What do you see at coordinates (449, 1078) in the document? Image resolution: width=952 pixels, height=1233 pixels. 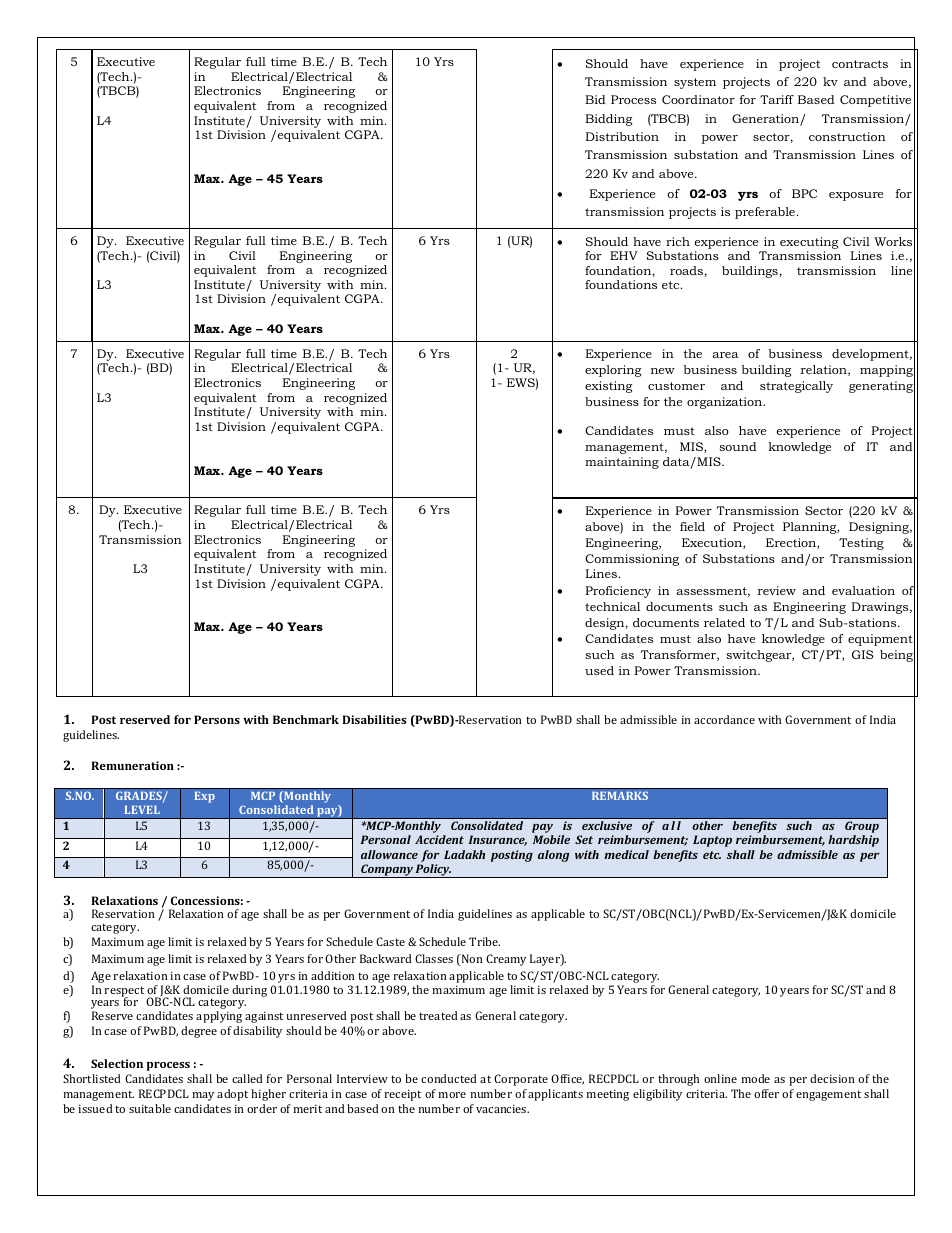 I see `conducted` at bounding box center [449, 1078].
